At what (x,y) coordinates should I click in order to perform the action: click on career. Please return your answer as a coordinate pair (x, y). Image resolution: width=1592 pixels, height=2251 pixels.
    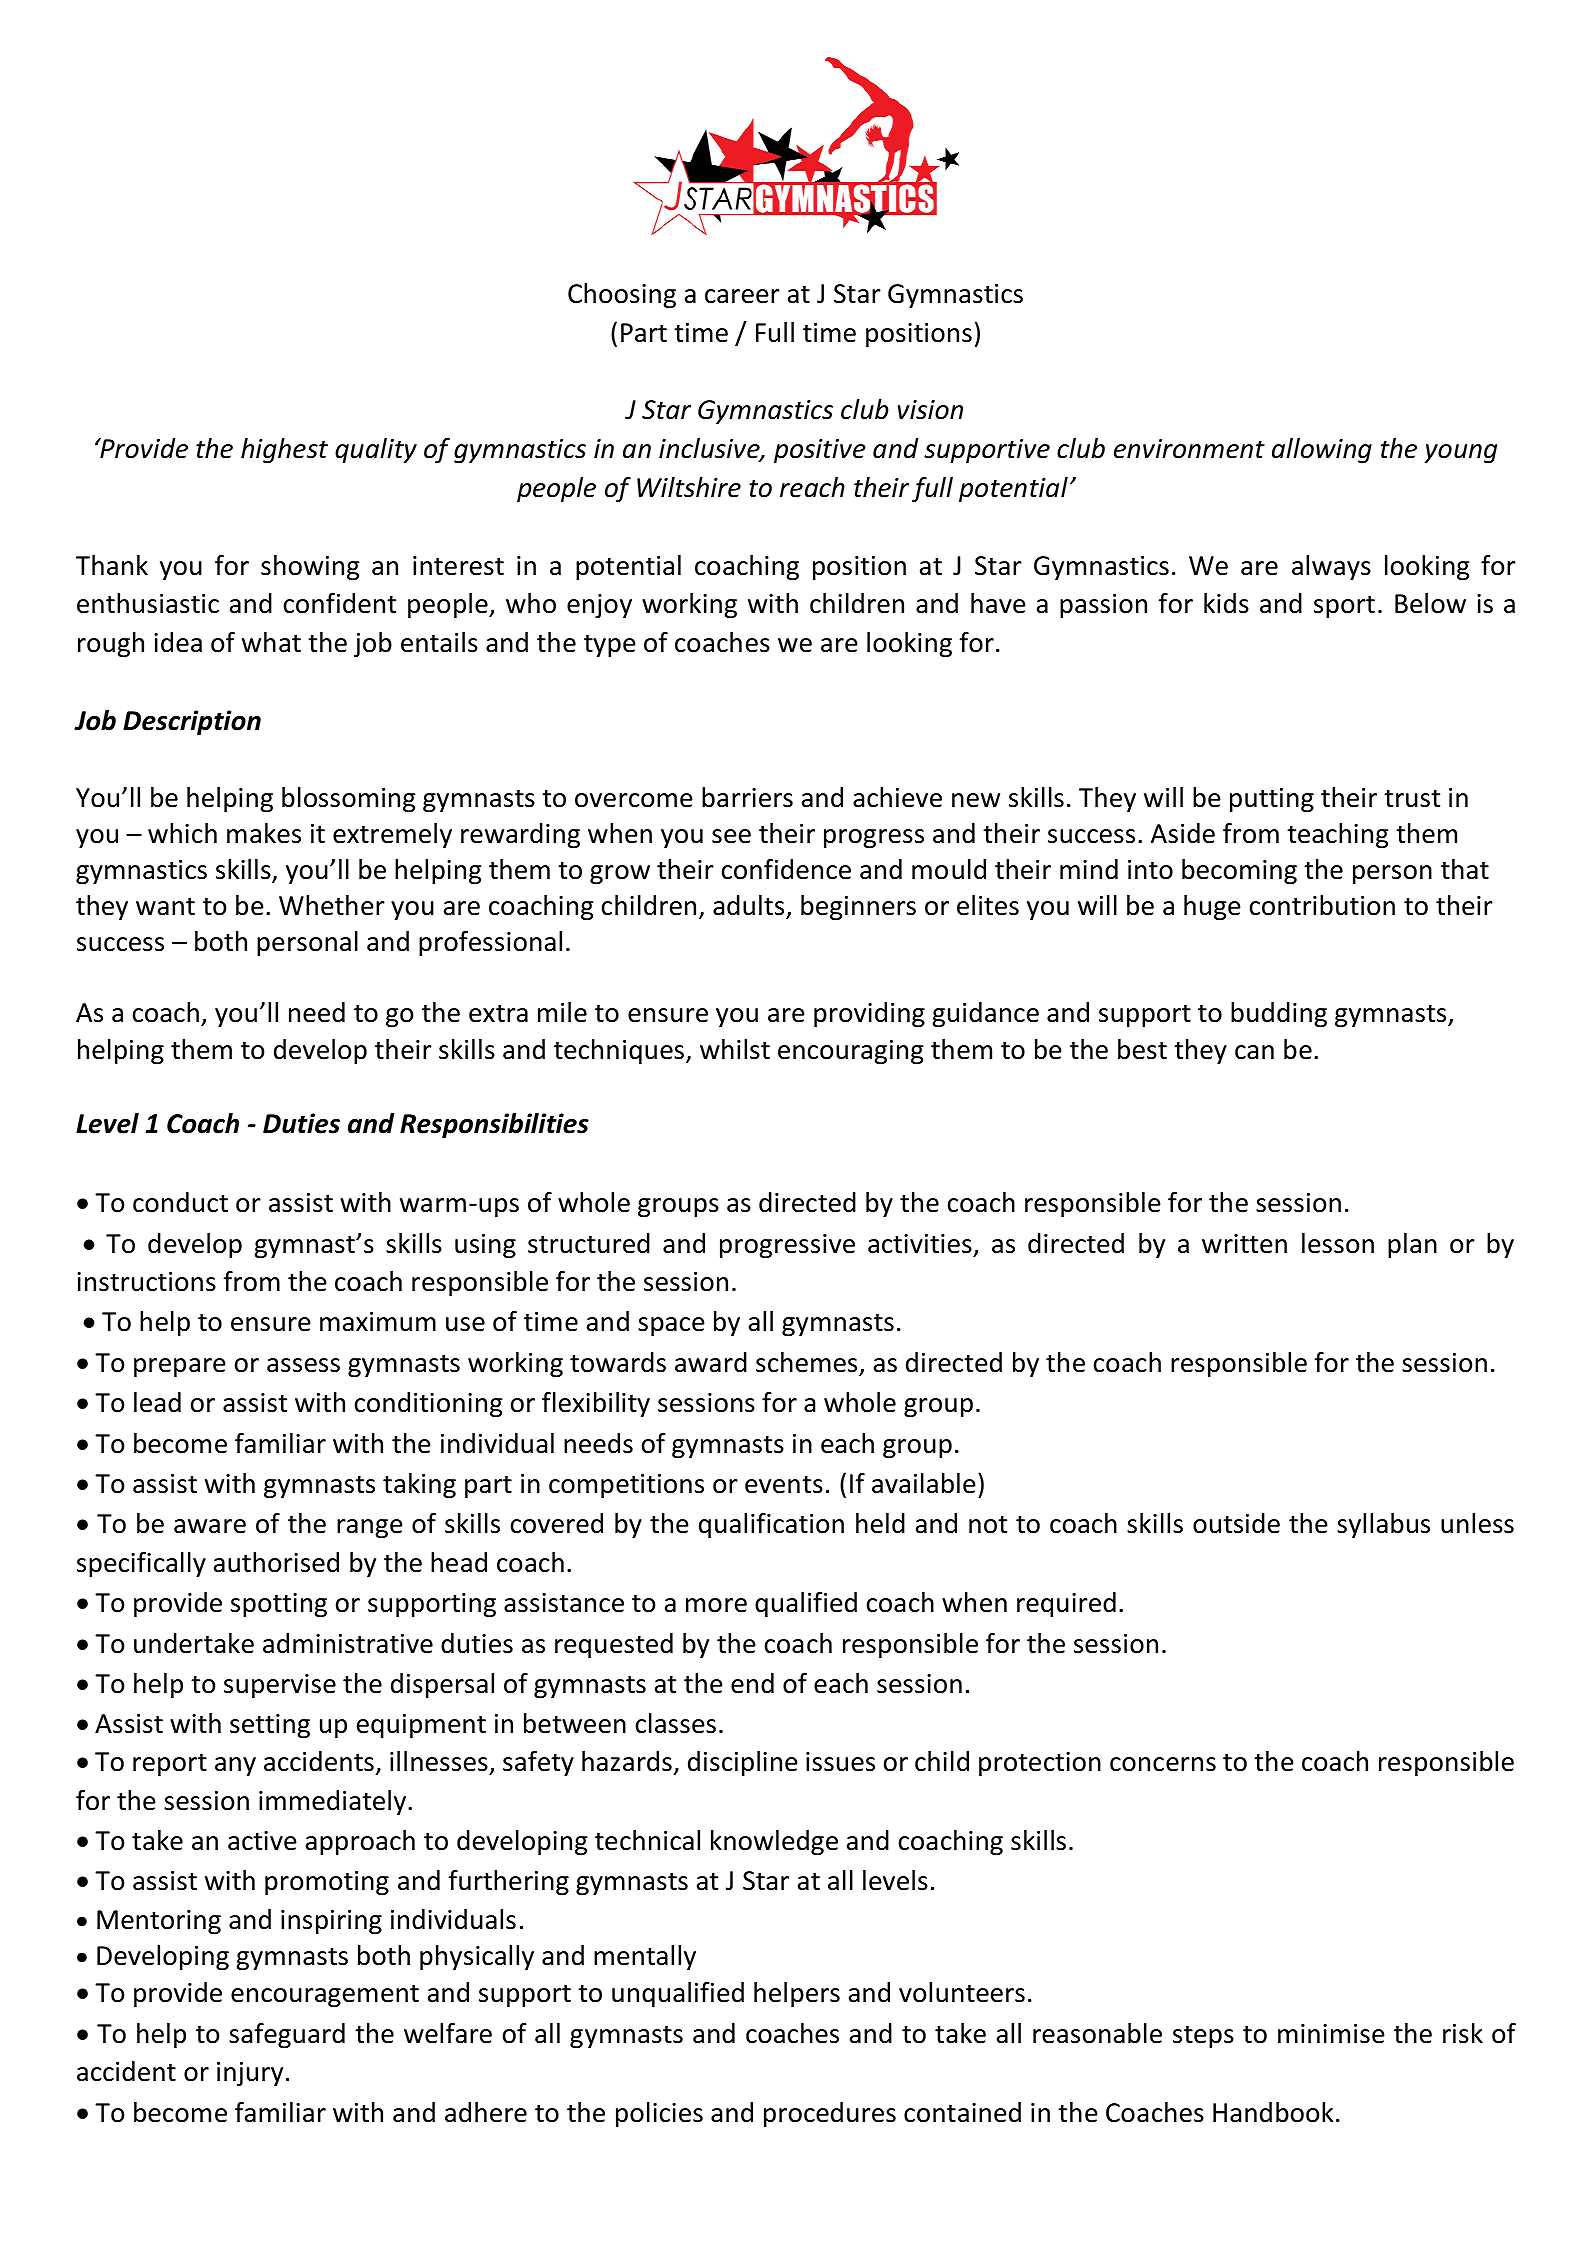
    Looking at the image, I should click on (742, 296).
